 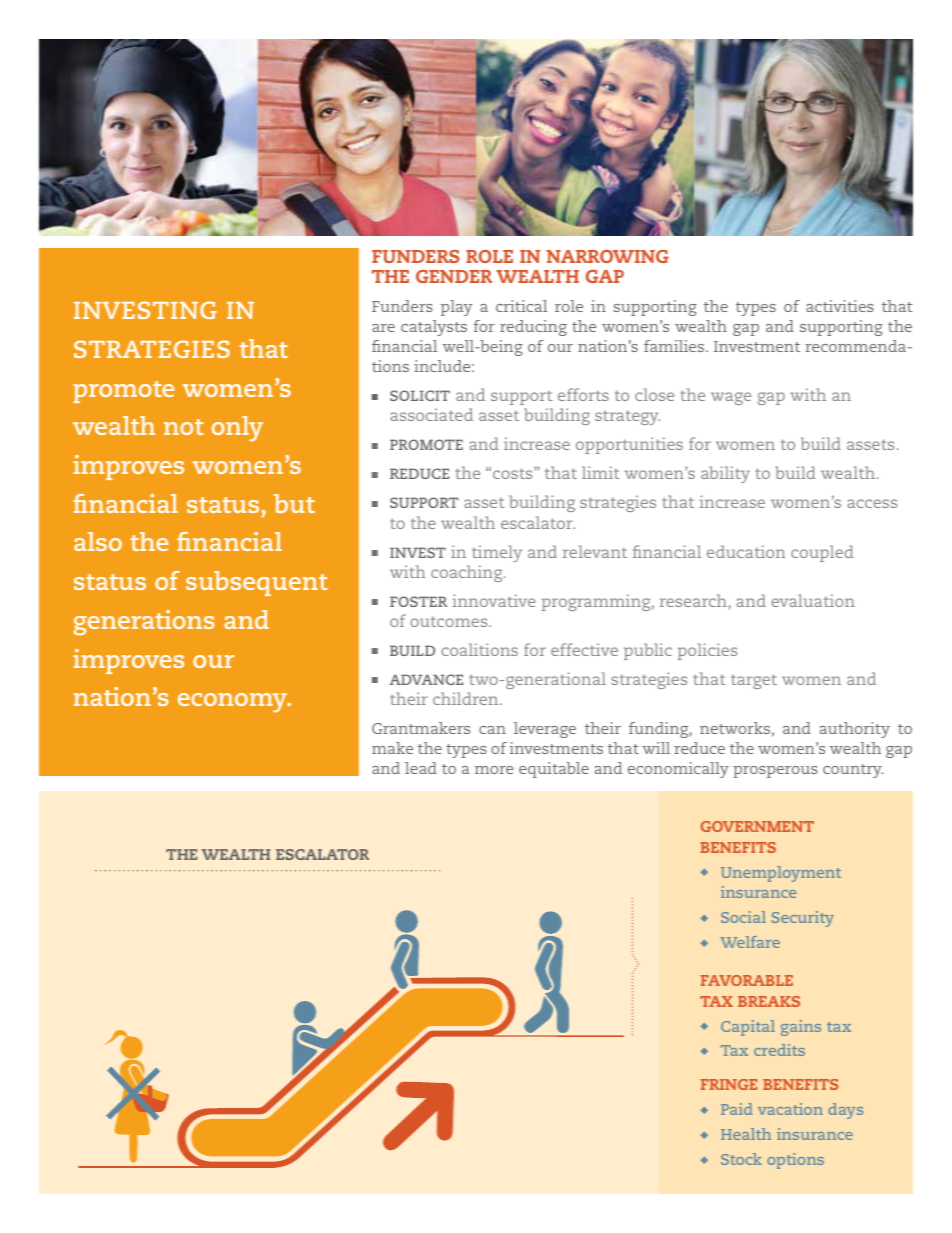 What do you see at coordinates (184, 427) in the screenshot?
I see `not` at bounding box center [184, 427].
